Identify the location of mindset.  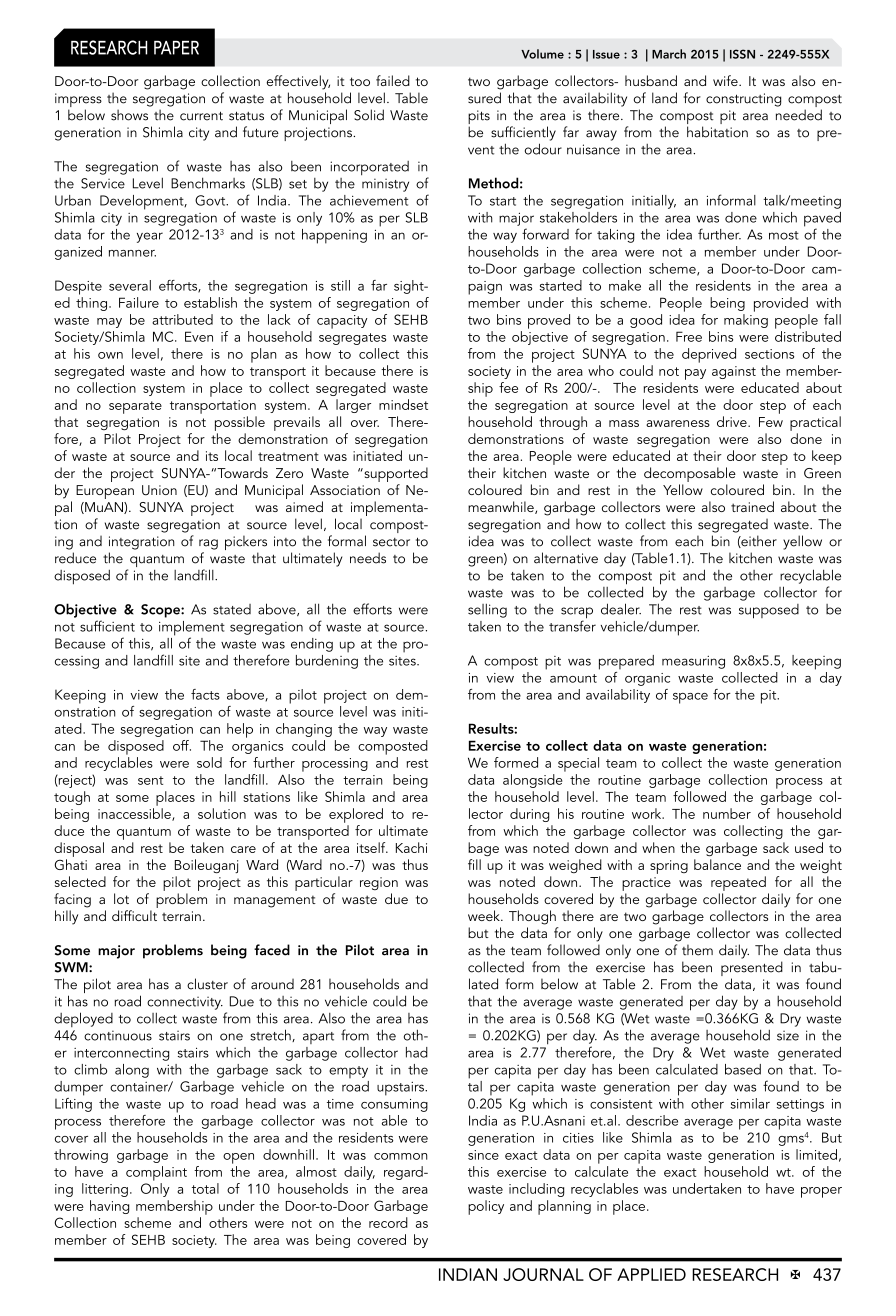
(403, 404).
